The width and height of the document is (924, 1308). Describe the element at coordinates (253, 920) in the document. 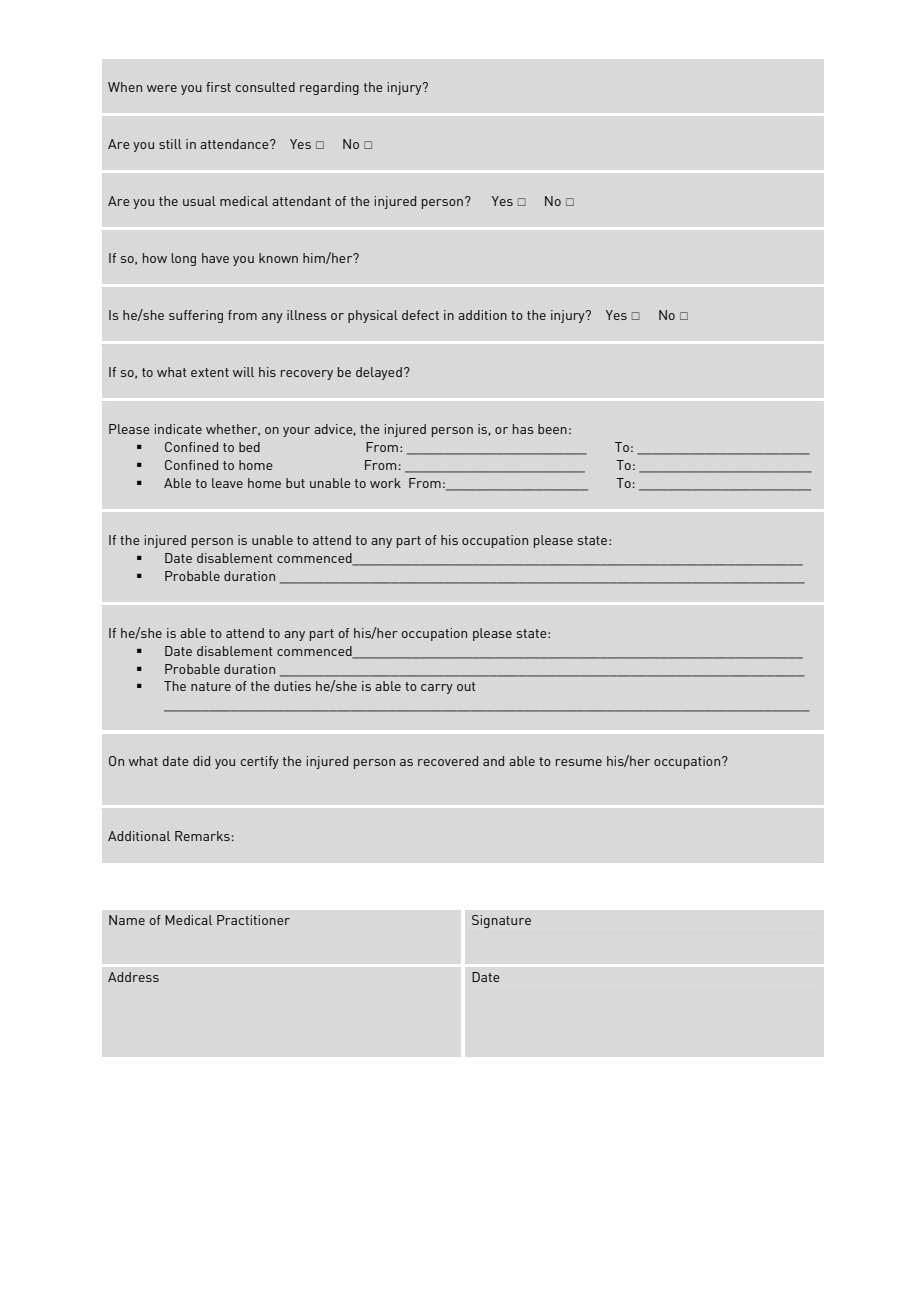

I see `Practitioner` at that location.
